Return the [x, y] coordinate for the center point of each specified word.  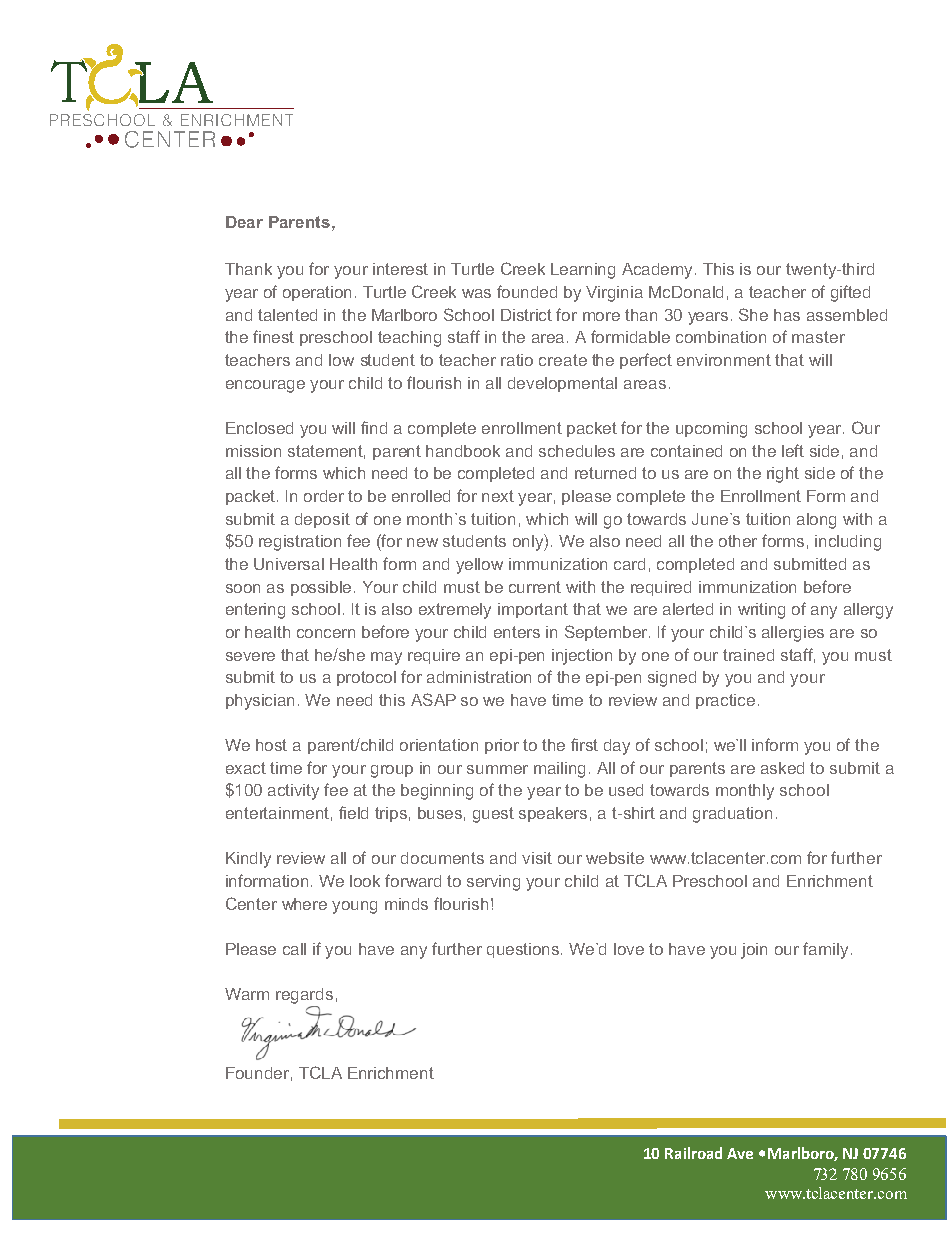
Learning [583, 271]
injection [582, 657]
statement [326, 452]
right [783, 475]
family [825, 950]
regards [304, 996]
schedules [577, 451]
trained [748, 655]
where [304, 904]
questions [524, 950]
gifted [850, 293]
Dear [244, 222]
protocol [366, 678]
